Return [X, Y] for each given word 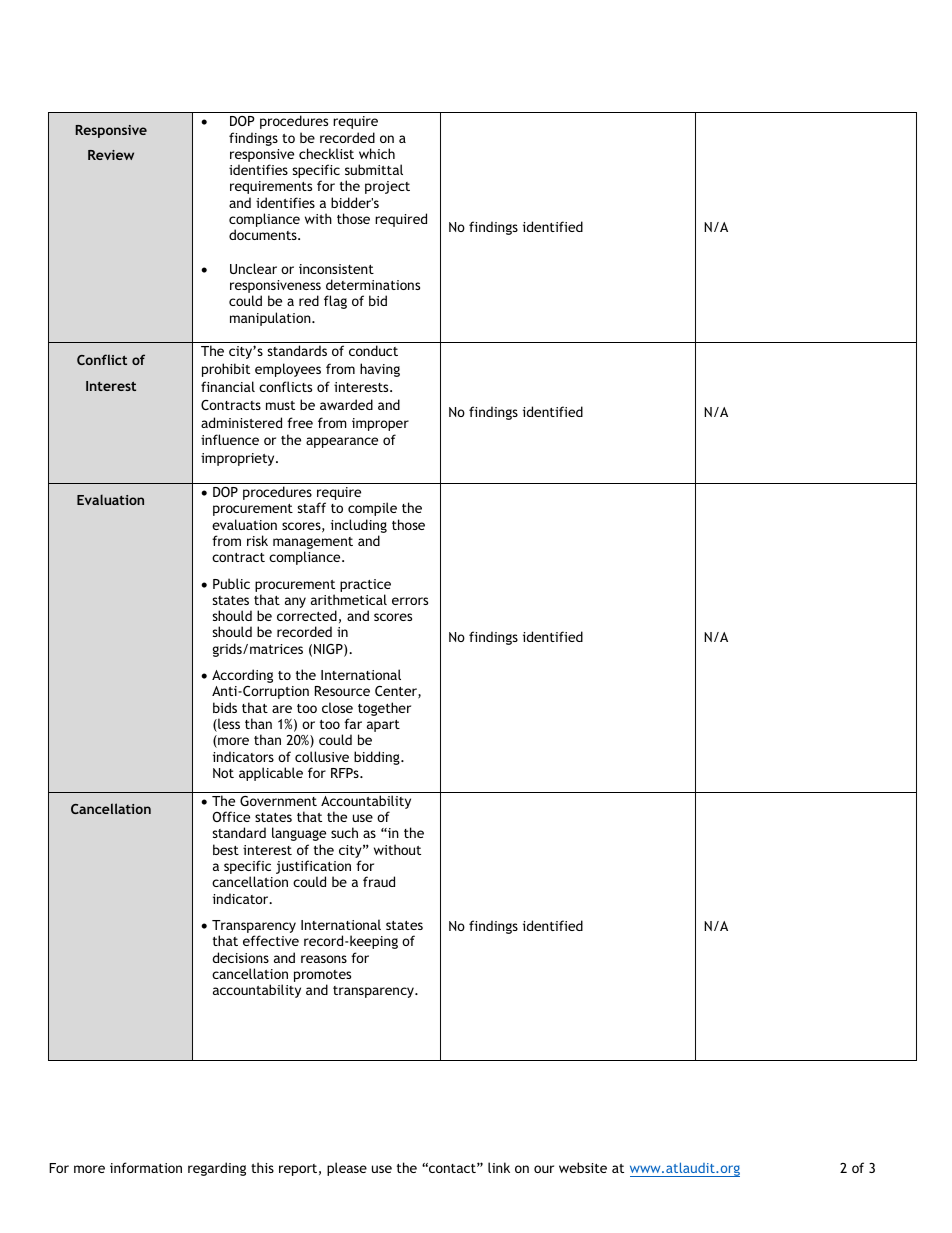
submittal [374, 169]
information [146, 1167]
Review [111, 155]
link [499, 1167]
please [347, 1169]
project [387, 187]
